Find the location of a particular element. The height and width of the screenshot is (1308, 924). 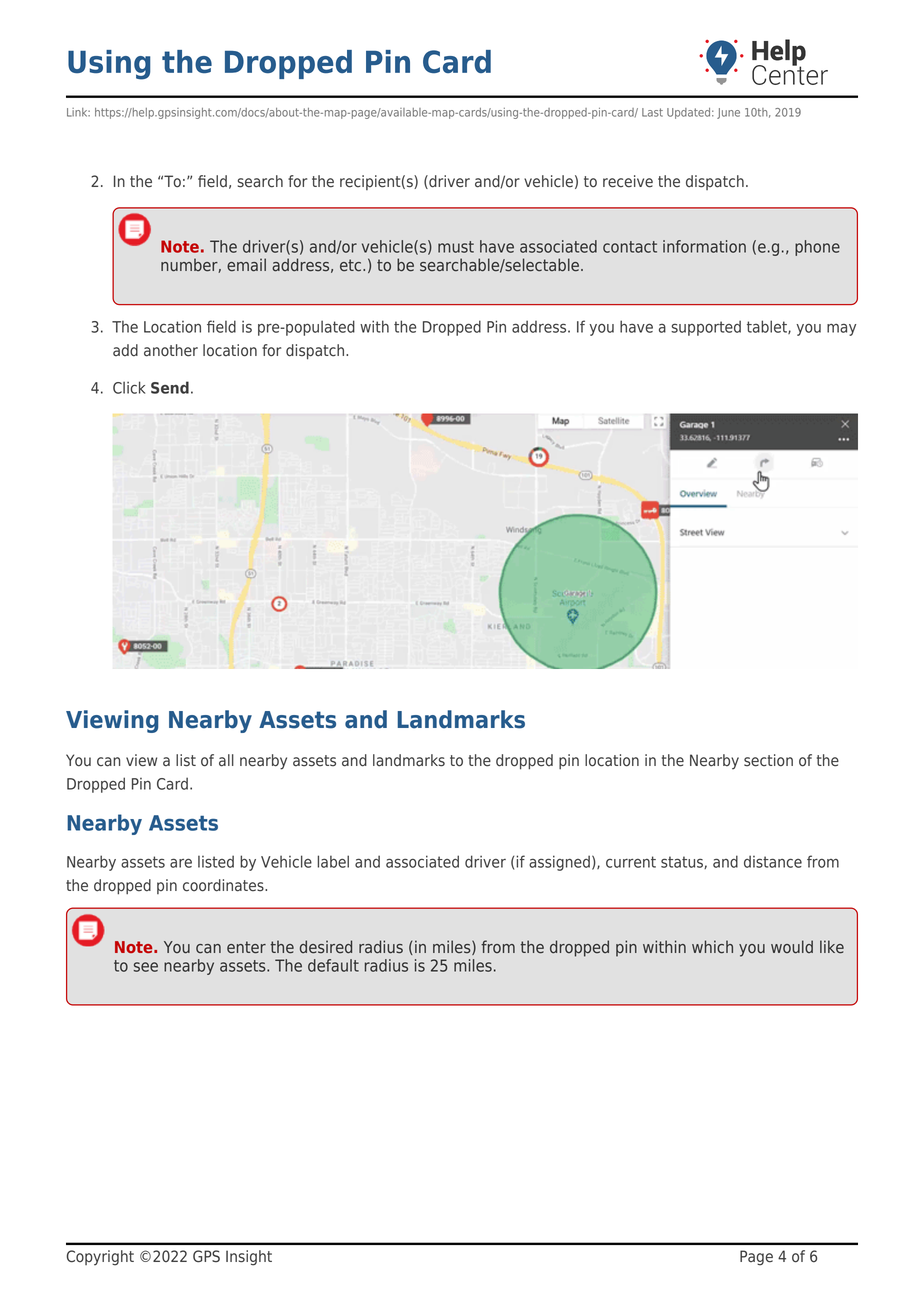

section is located at coordinates (768, 760).
